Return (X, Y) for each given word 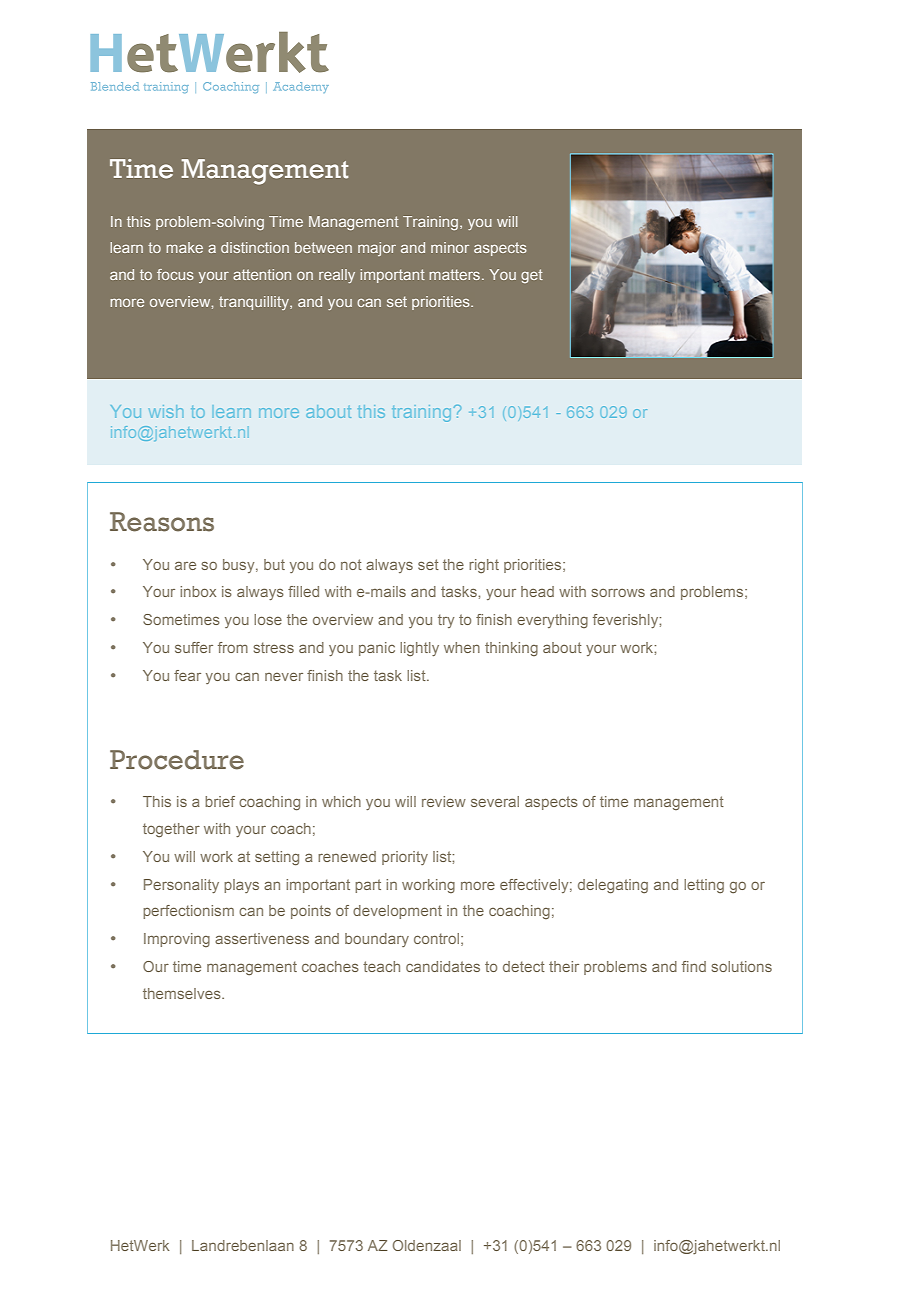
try (446, 621)
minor (450, 247)
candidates (443, 966)
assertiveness (262, 938)
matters (454, 274)
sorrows (618, 592)
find (694, 966)
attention (262, 274)
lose (268, 619)
